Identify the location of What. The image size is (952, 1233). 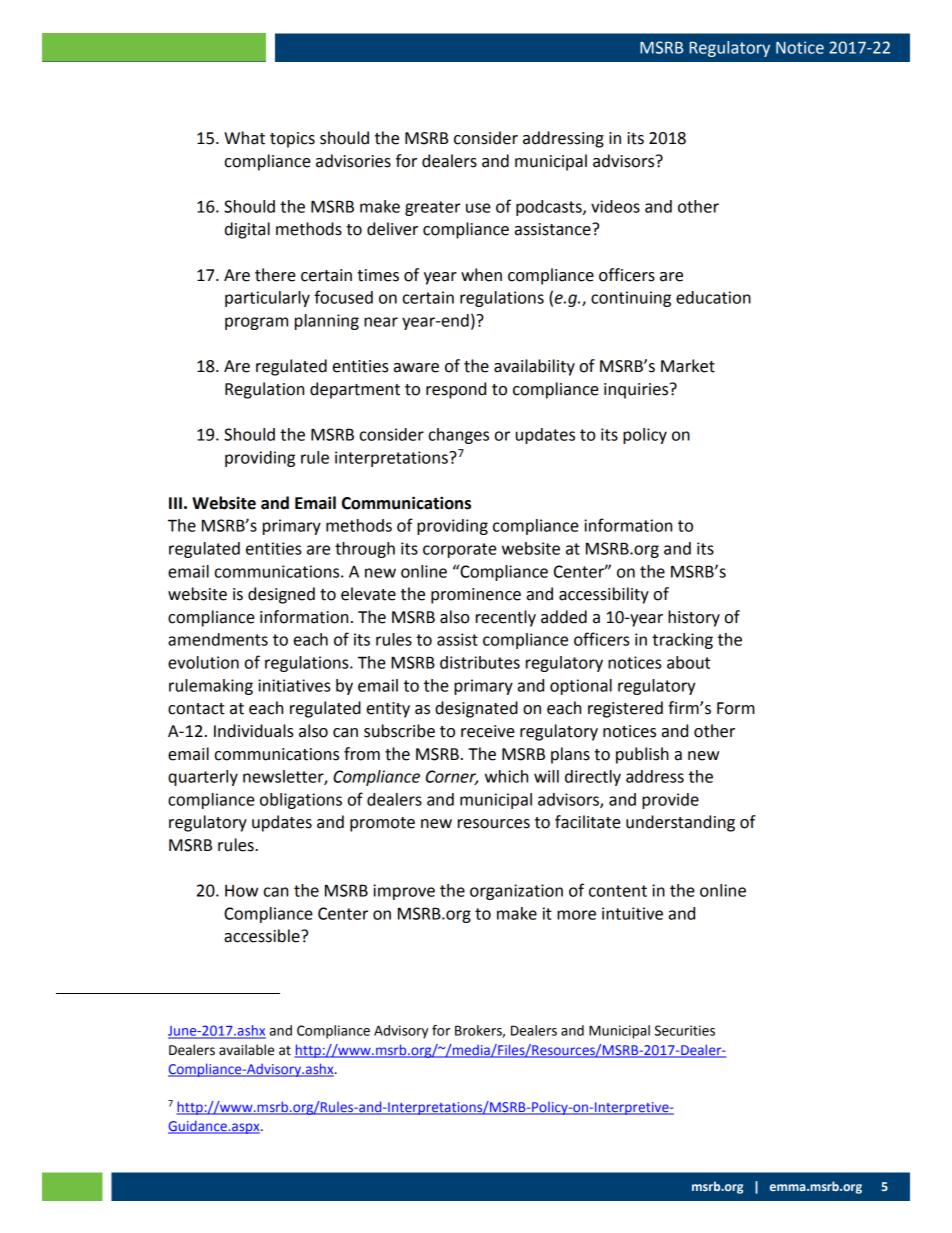
(244, 138).
